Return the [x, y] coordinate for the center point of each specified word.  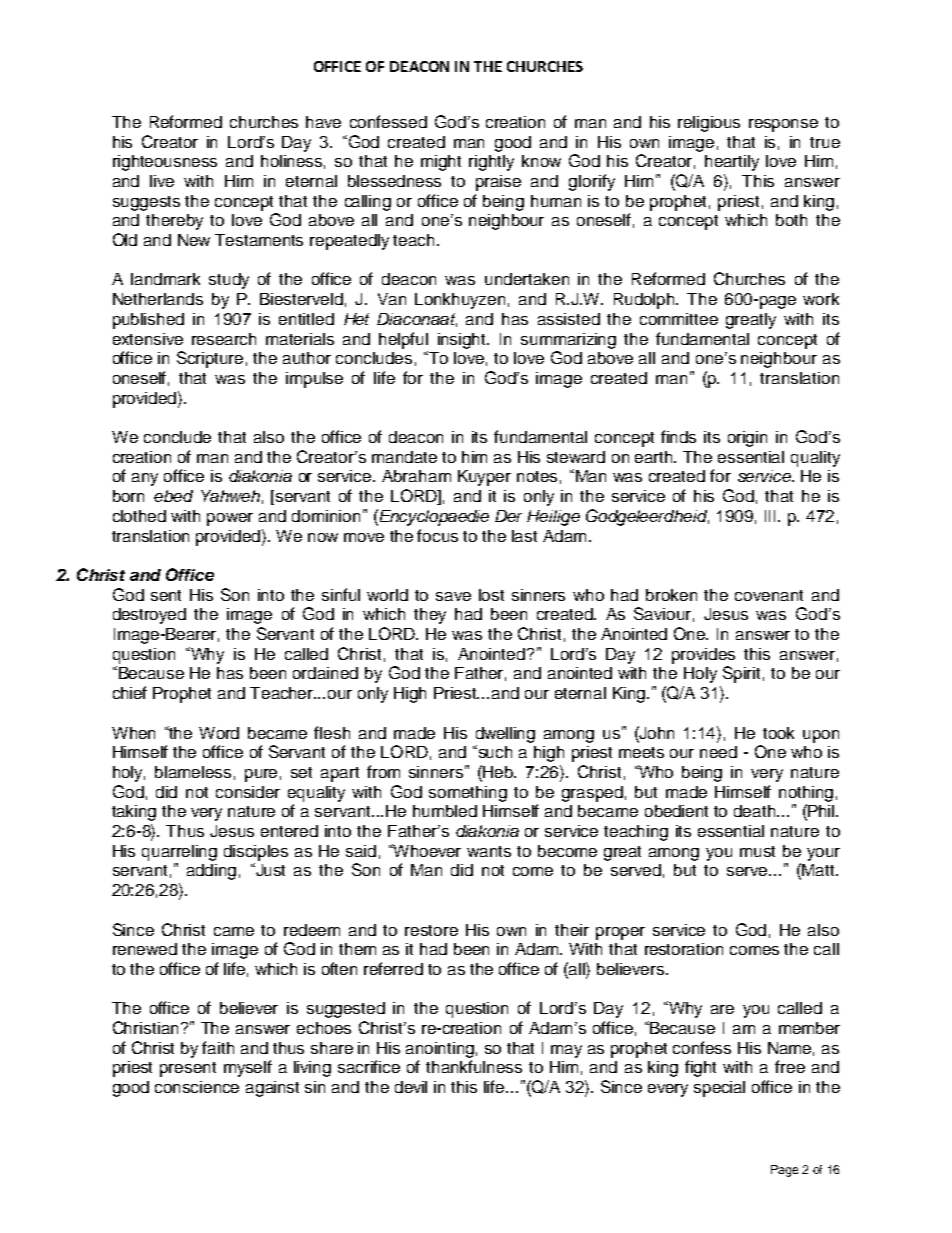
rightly [491, 163]
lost [491, 595]
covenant [769, 595]
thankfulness [474, 1066]
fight [700, 1068]
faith [218, 1047]
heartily [732, 163]
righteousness [165, 163]
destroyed [149, 616]
